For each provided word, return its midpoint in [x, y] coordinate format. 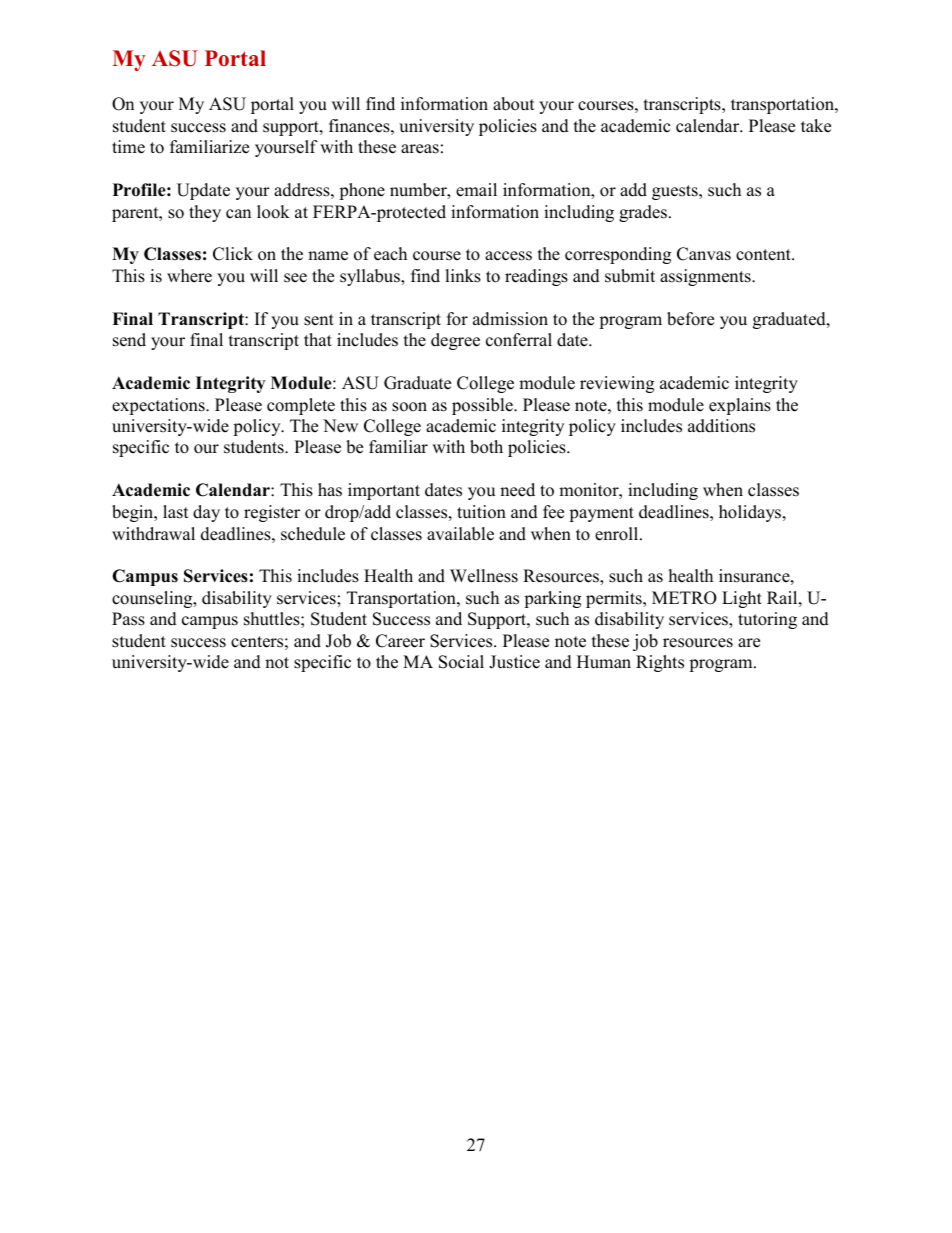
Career [400, 641]
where [189, 276]
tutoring [767, 620]
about [514, 104]
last [176, 512]
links [463, 276]
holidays [751, 513]
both [486, 447]
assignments [706, 277]
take [816, 126]
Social [461, 662]
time [128, 147]
